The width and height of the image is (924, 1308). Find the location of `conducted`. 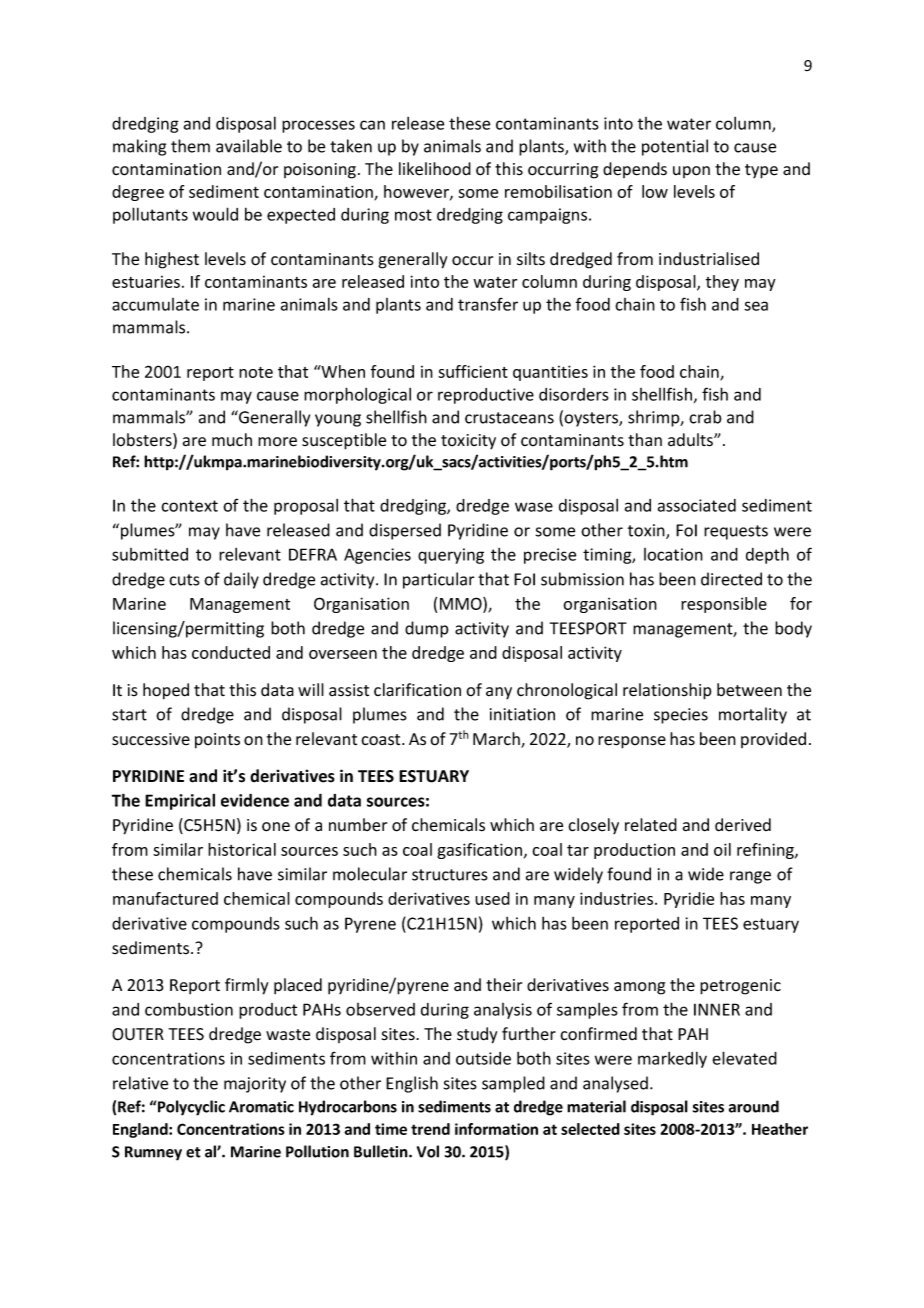

conducted is located at coordinates (231, 652).
